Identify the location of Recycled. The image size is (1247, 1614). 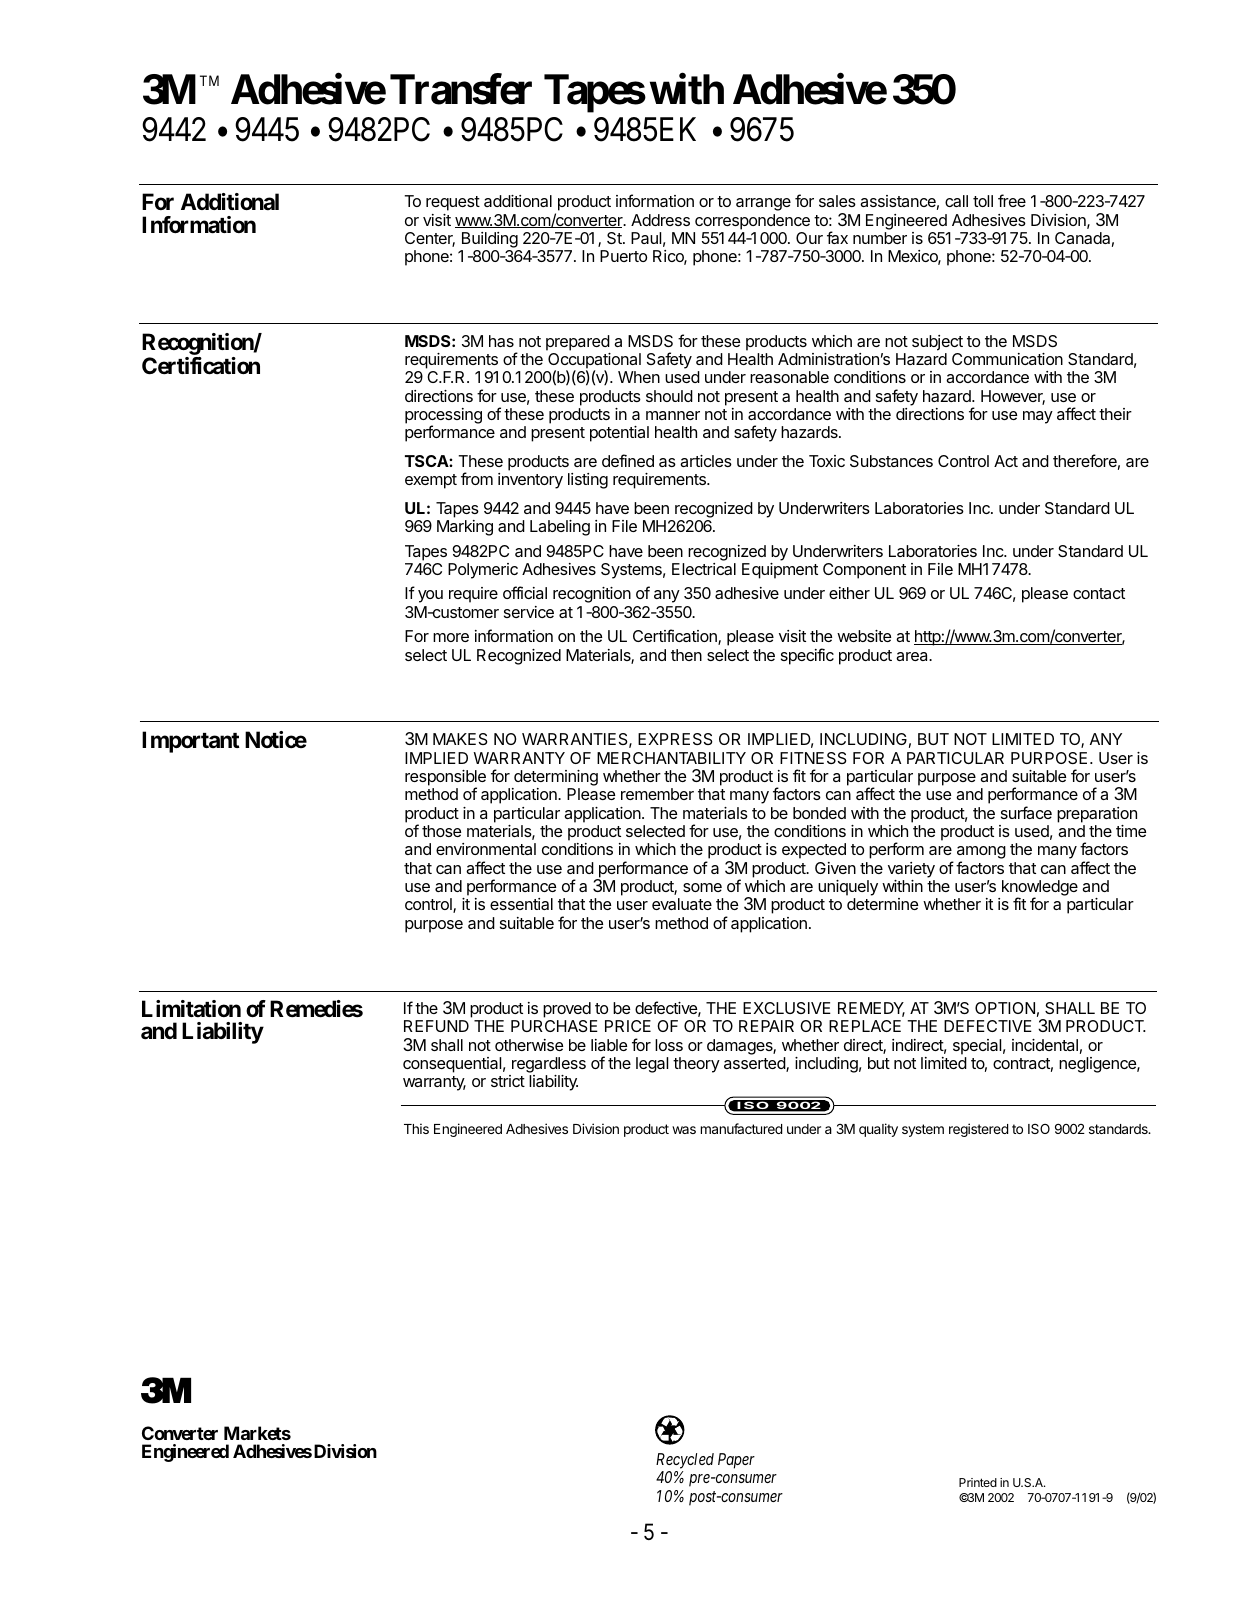
(685, 1461).
